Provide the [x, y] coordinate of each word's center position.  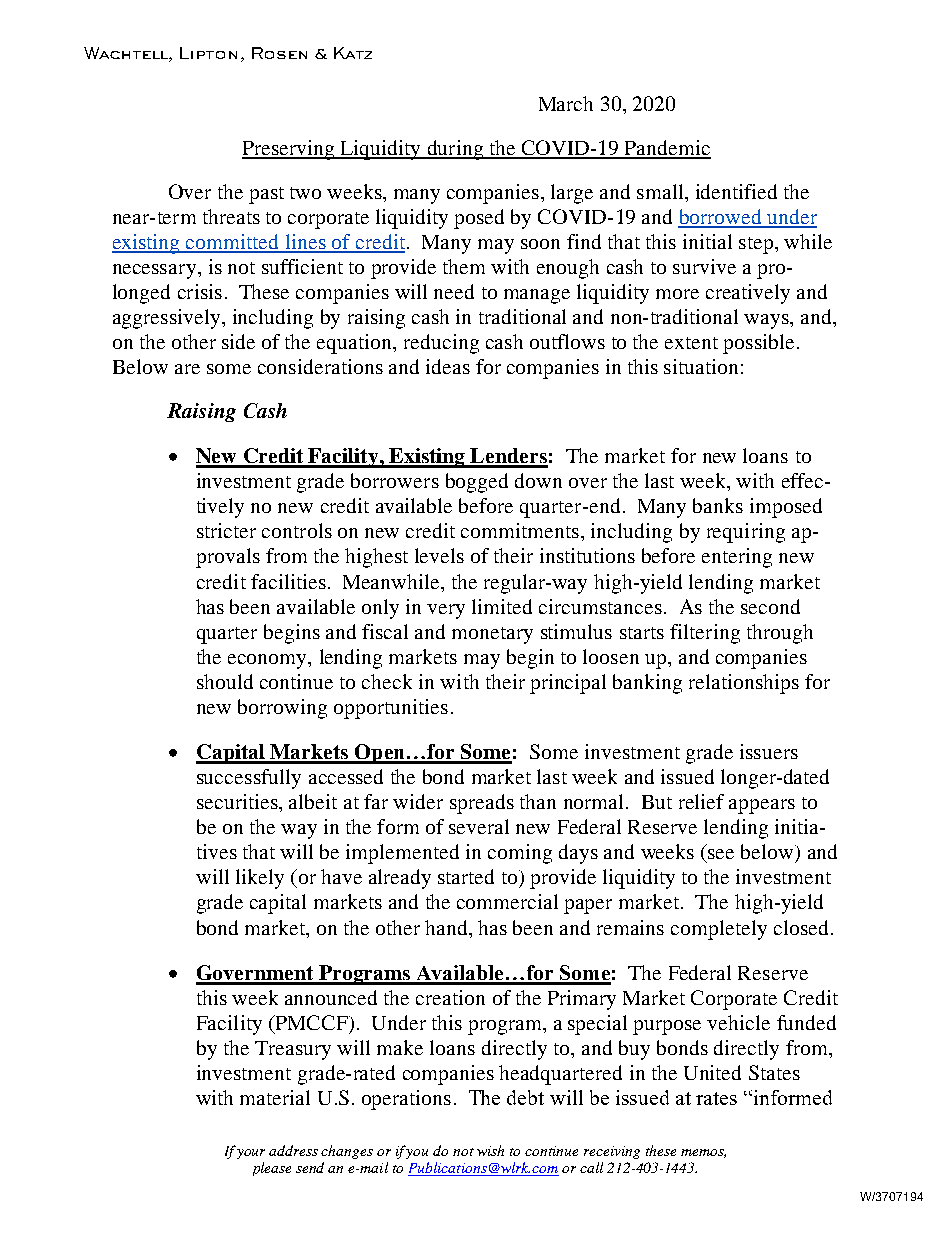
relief [701, 801]
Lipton [208, 53]
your [251, 1154]
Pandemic [666, 149]
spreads [482, 804]
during [455, 150]
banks [718, 505]
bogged [477, 483]
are [187, 369]
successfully [249, 779]
